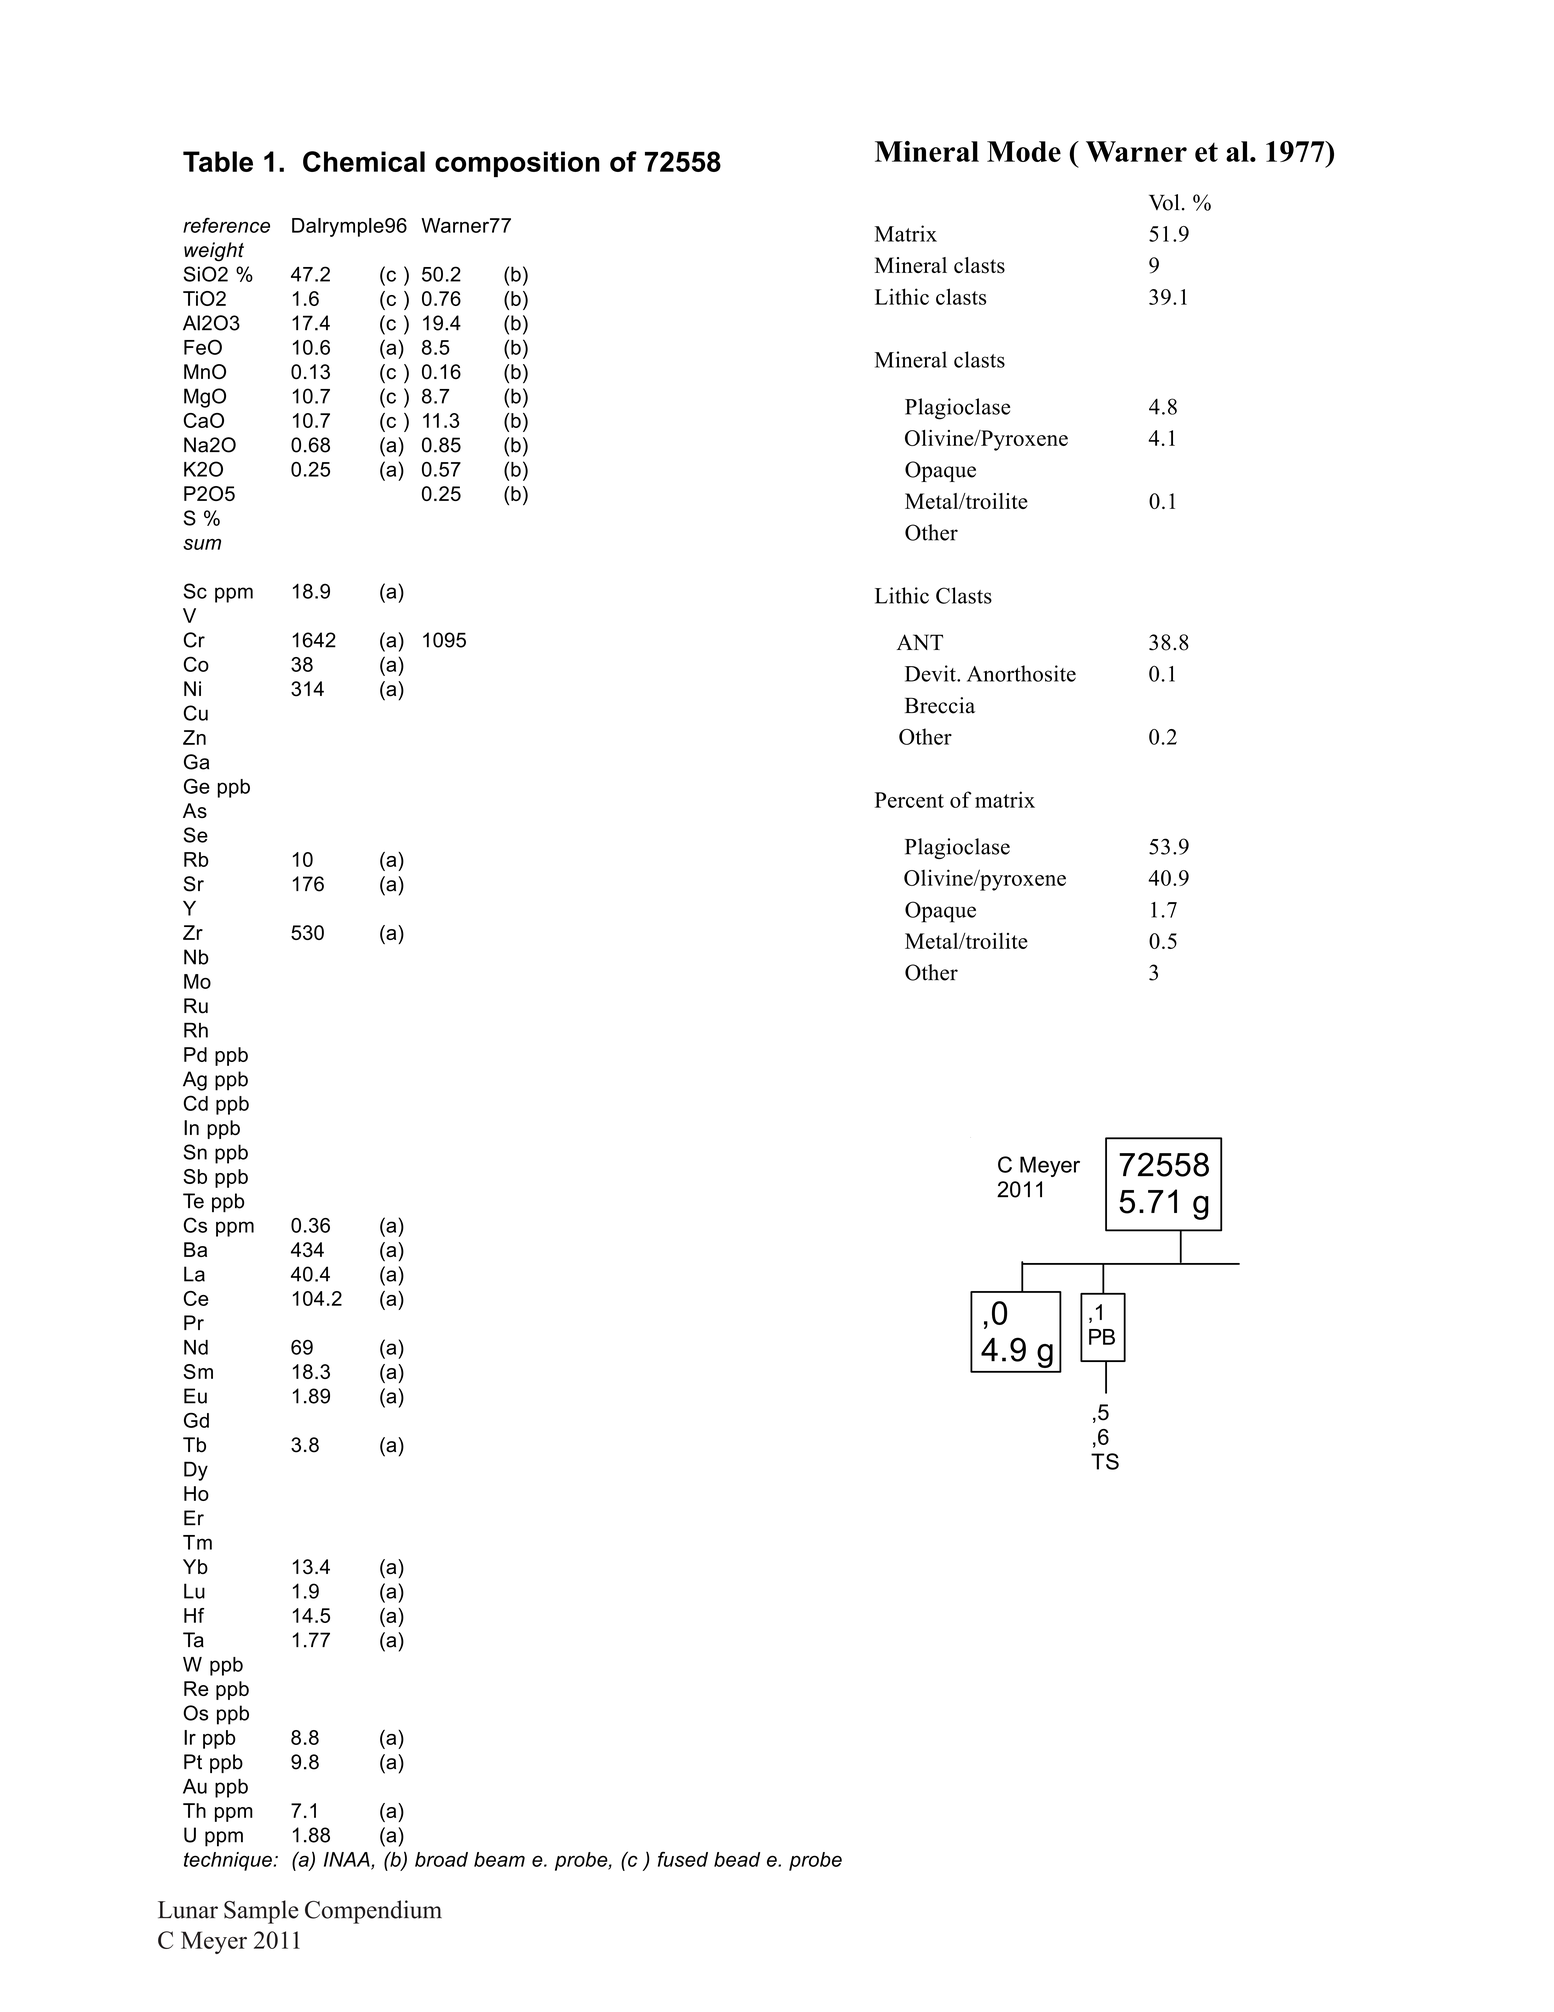  I want to click on Vol, so click(1164, 202).
